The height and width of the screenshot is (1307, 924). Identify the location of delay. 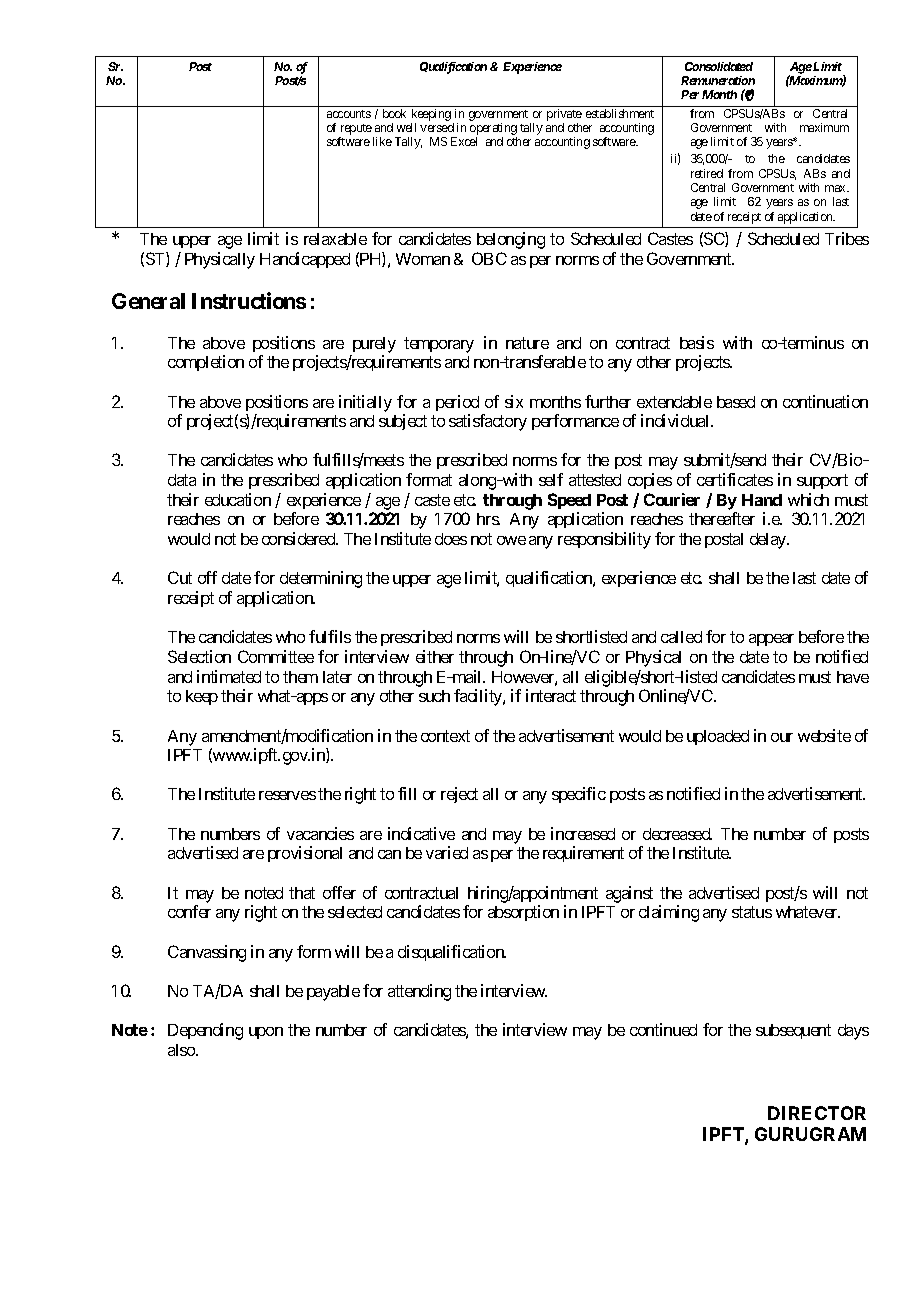
(769, 541).
